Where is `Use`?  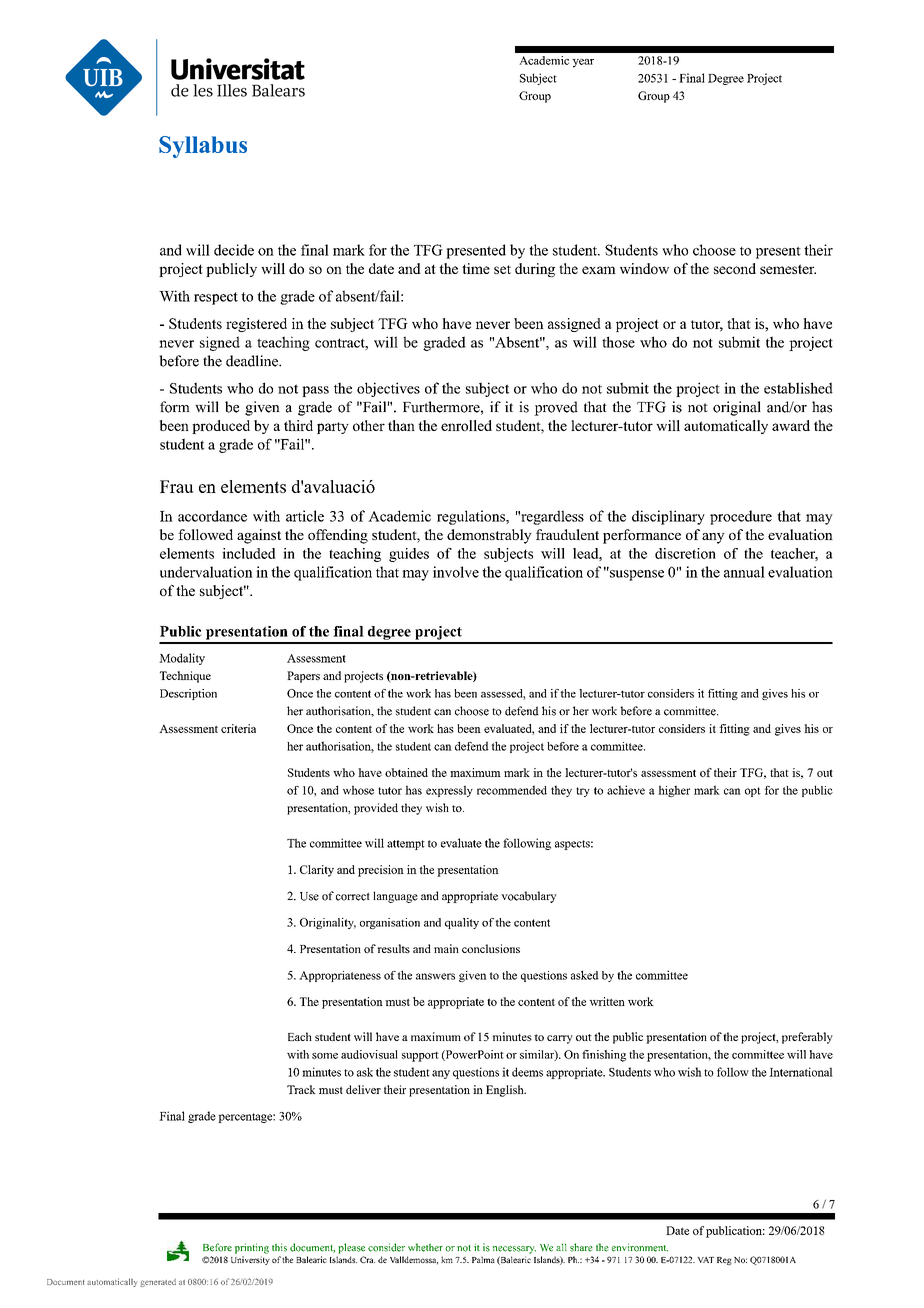 Use is located at coordinates (309, 896).
